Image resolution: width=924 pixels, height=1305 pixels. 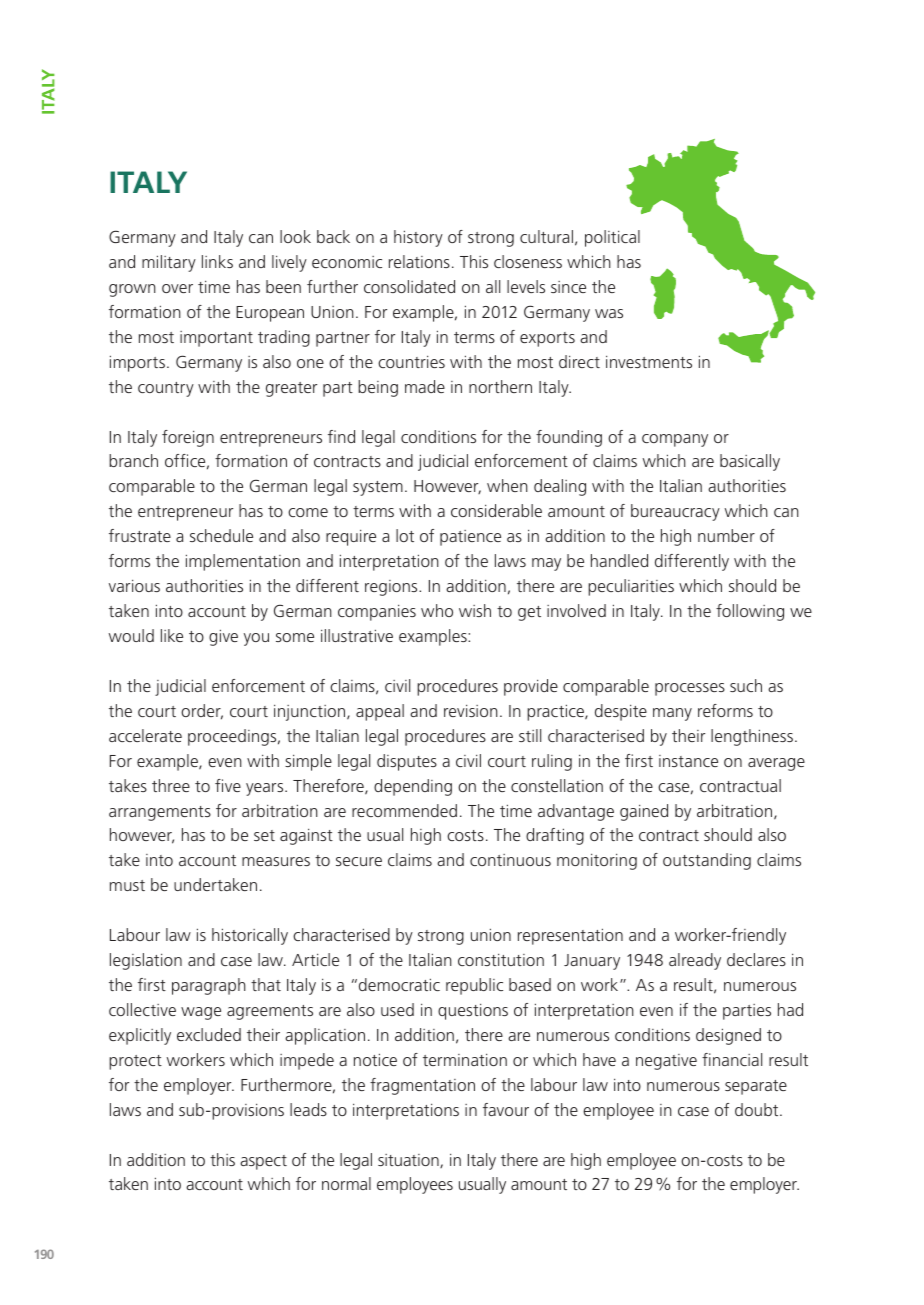 What do you see at coordinates (675, 512) in the screenshot?
I see `bureaucracy` at bounding box center [675, 512].
